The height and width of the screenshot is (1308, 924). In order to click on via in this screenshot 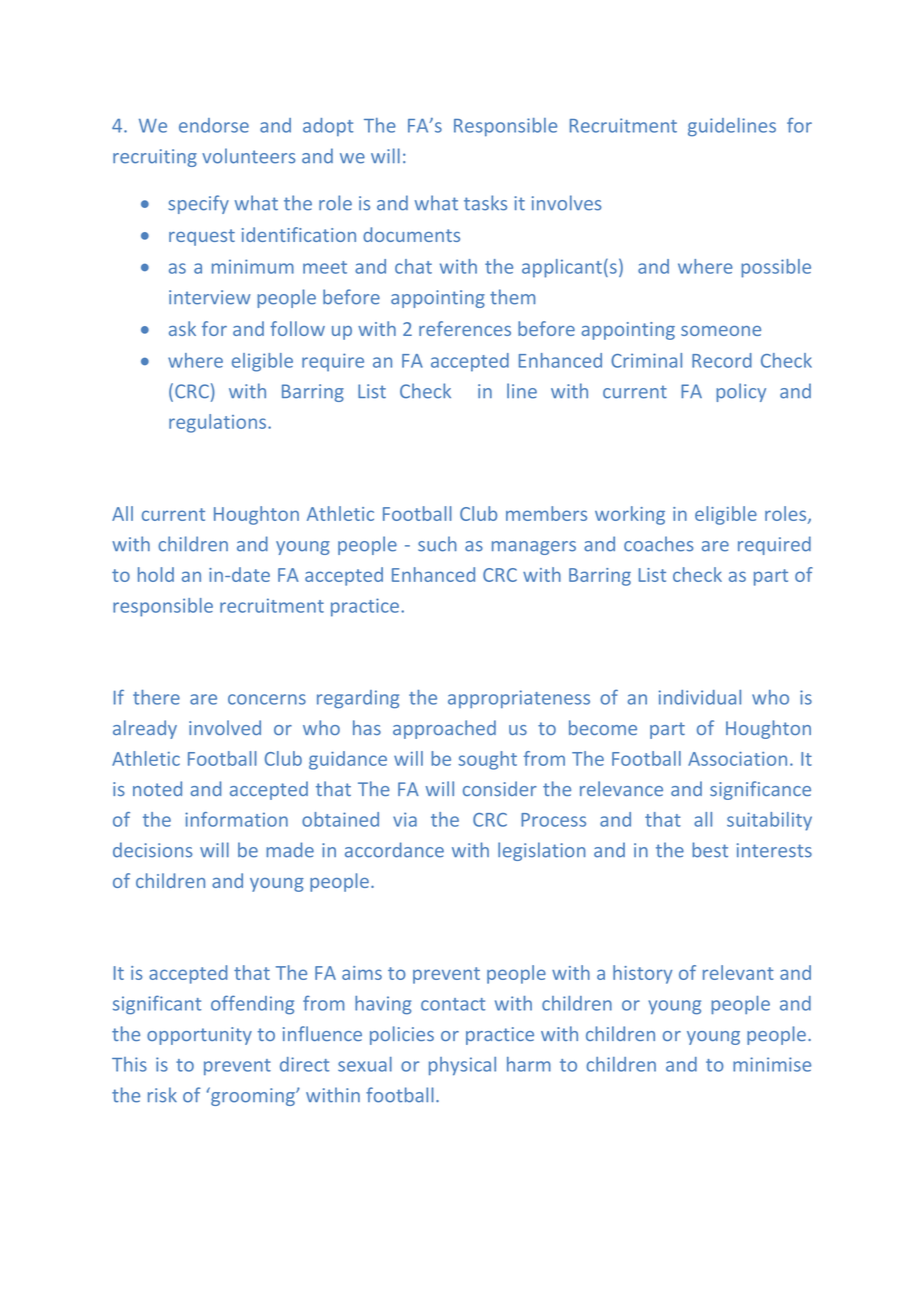, I will do `click(405, 819)`.
